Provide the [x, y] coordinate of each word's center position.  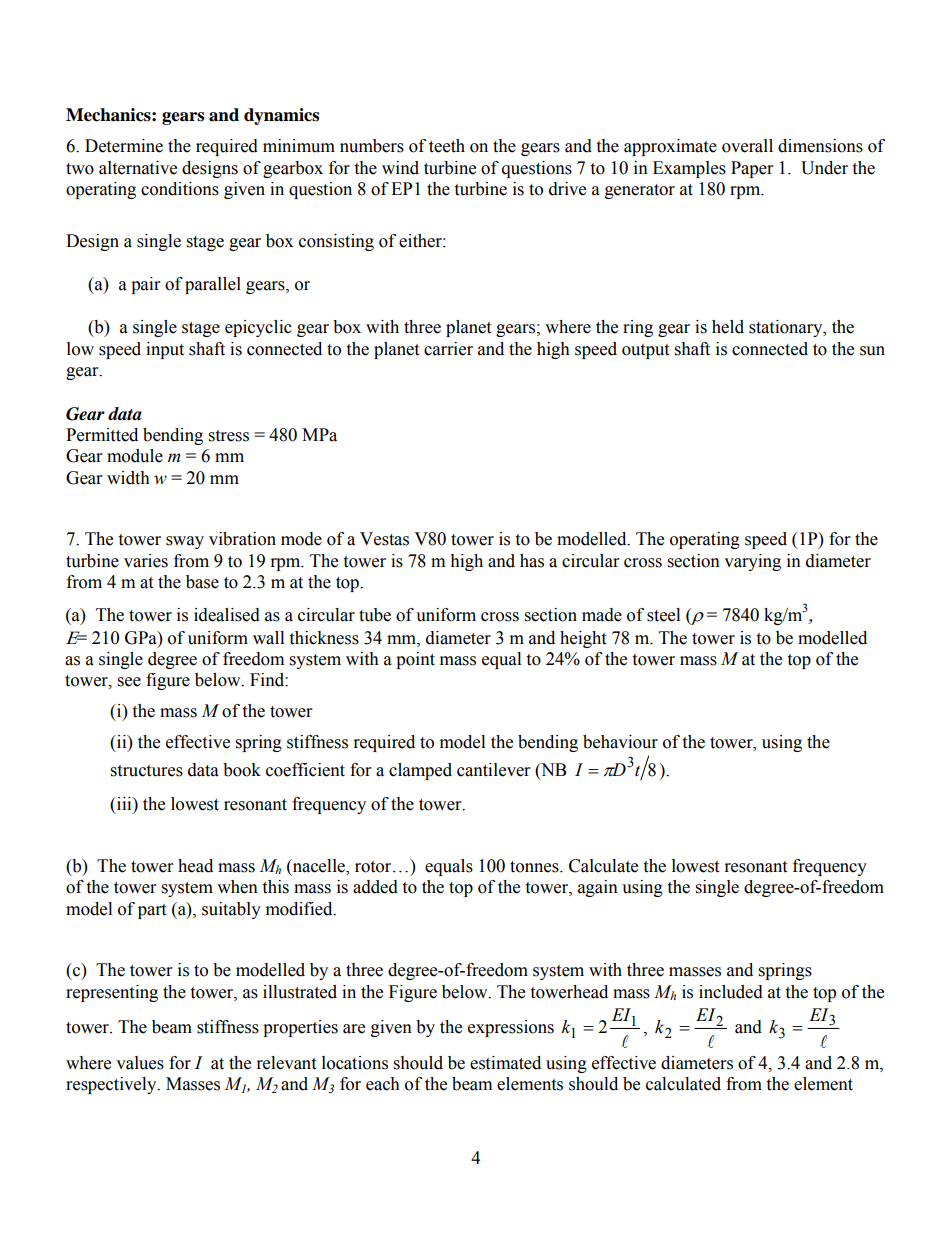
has [532, 561]
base [202, 582]
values [140, 1063]
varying [752, 562]
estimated [505, 1063]
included [731, 992]
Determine [124, 146]
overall [747, 146]
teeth [447, 146]
